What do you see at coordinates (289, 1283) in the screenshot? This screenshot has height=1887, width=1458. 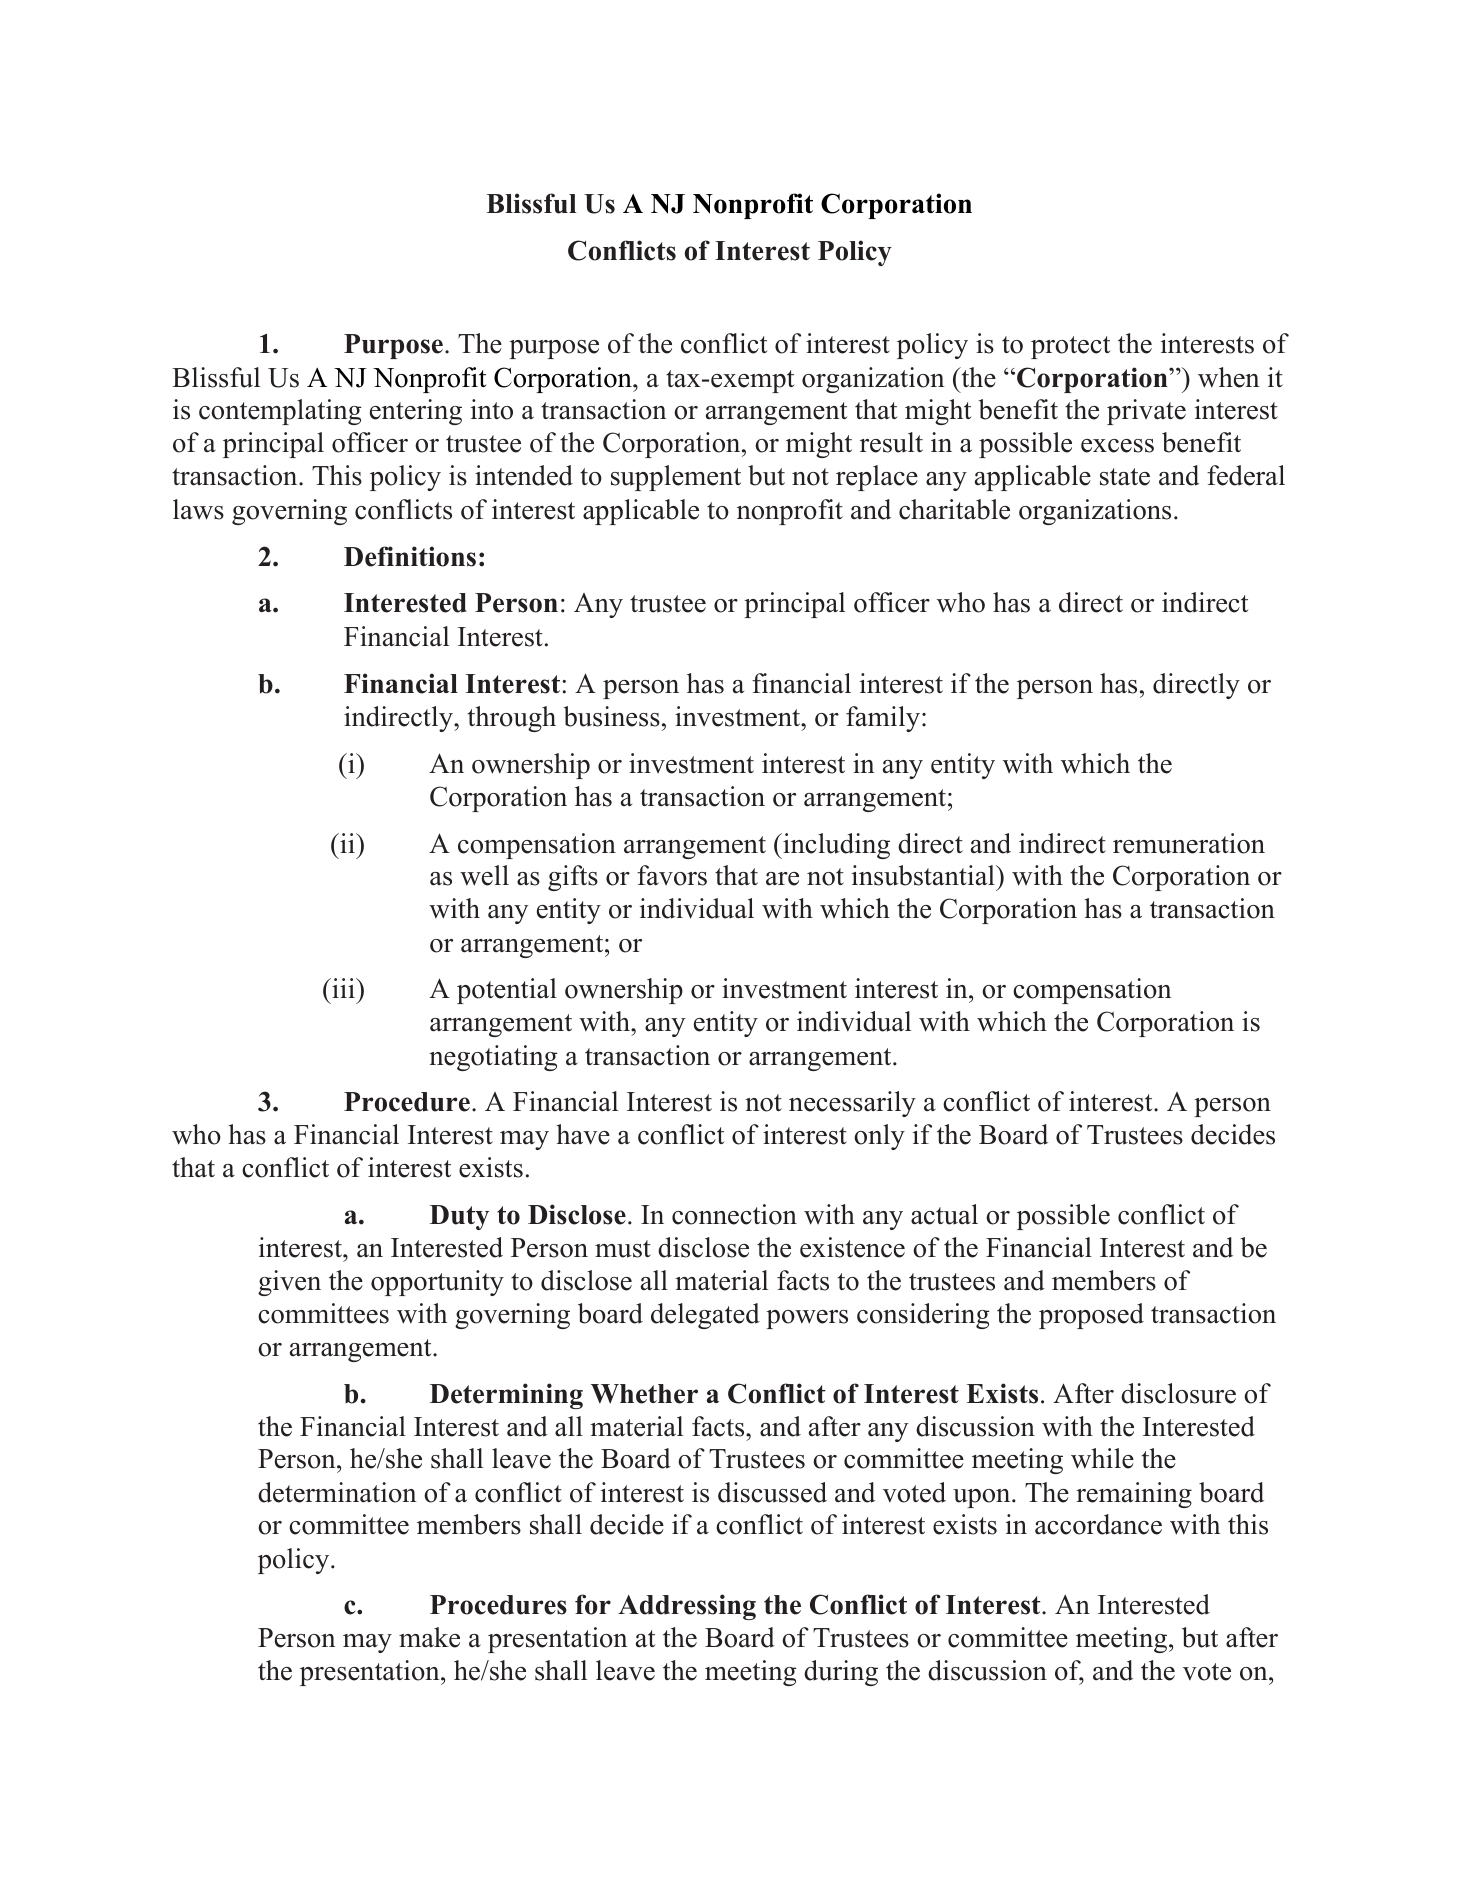 I see `given` at bounding box center [289, 1283].
